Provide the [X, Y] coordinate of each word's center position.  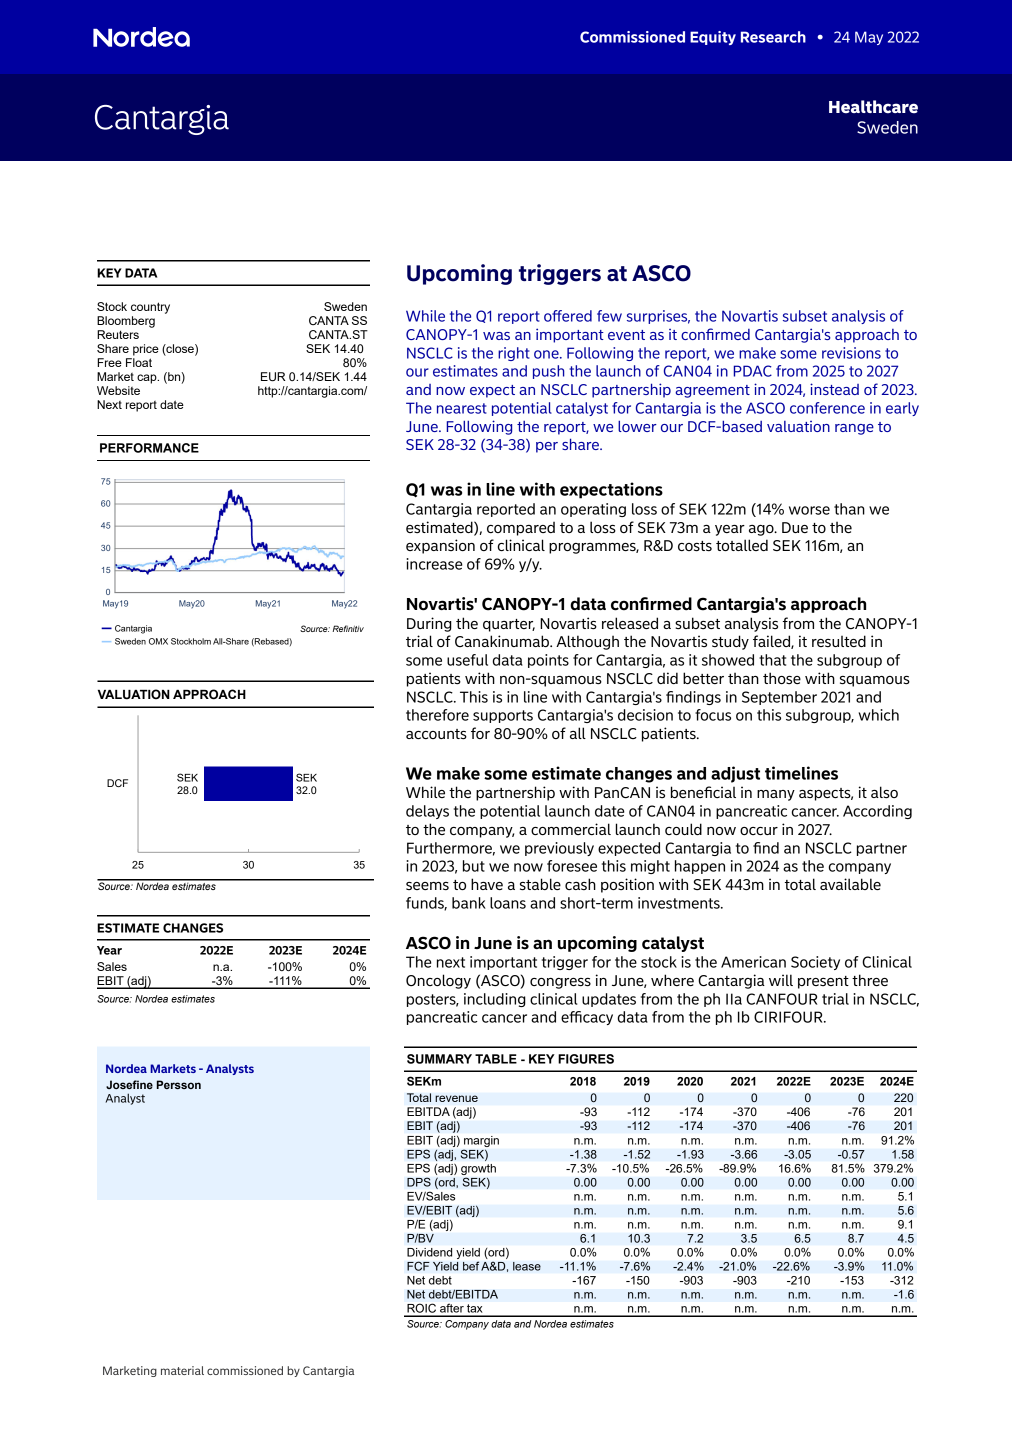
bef [471, 1266]
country [150, 308]
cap [148, 379]
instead [834, 389]
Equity [713, 38]
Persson [179, 1084]
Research [773, 37]
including [495, 1000]
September [779, 698]
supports [503, 716]
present [823, 982]
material [182, 1370]
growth [478, 1169]
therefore [437, 715]
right [514, 354]
